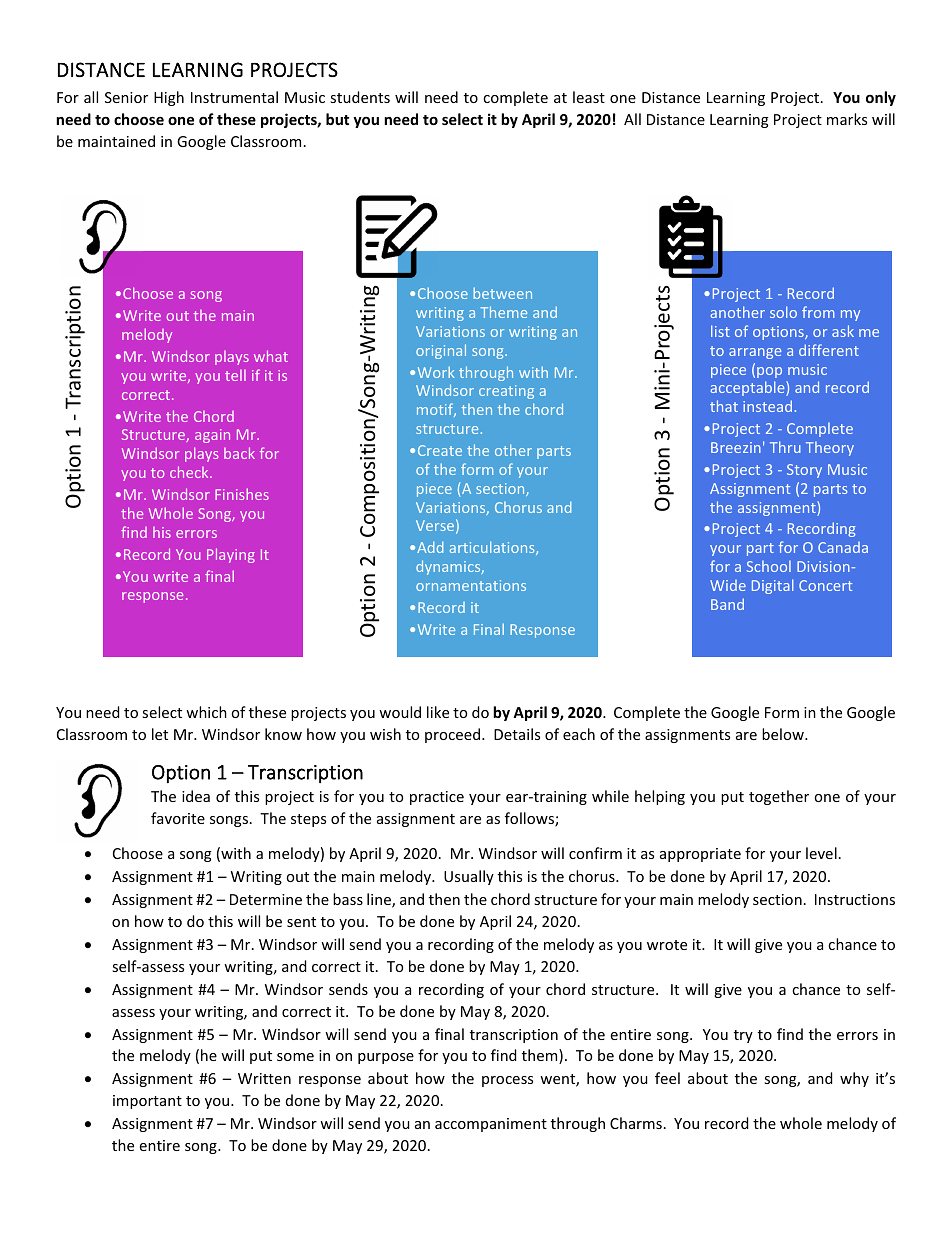 This screenshot has height=1233, width=952. I want to click on Instrumental, so click(234, 97).
